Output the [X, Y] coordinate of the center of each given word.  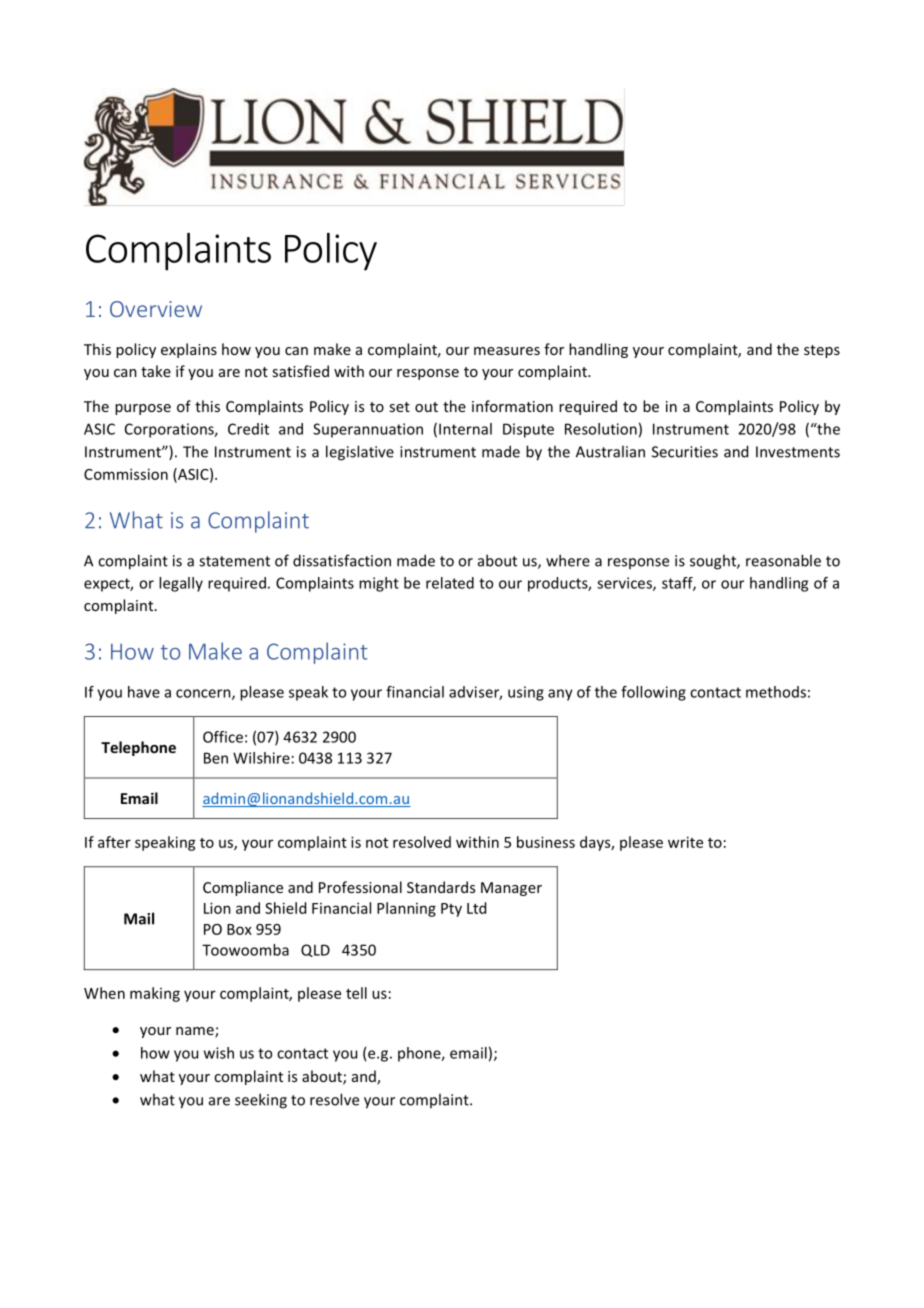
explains [189, 350]
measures [507, 351]
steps [822, 351]
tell [356, 993]
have [144, 692]
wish [219, 1053]
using [526, 693]
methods [776, 692]
